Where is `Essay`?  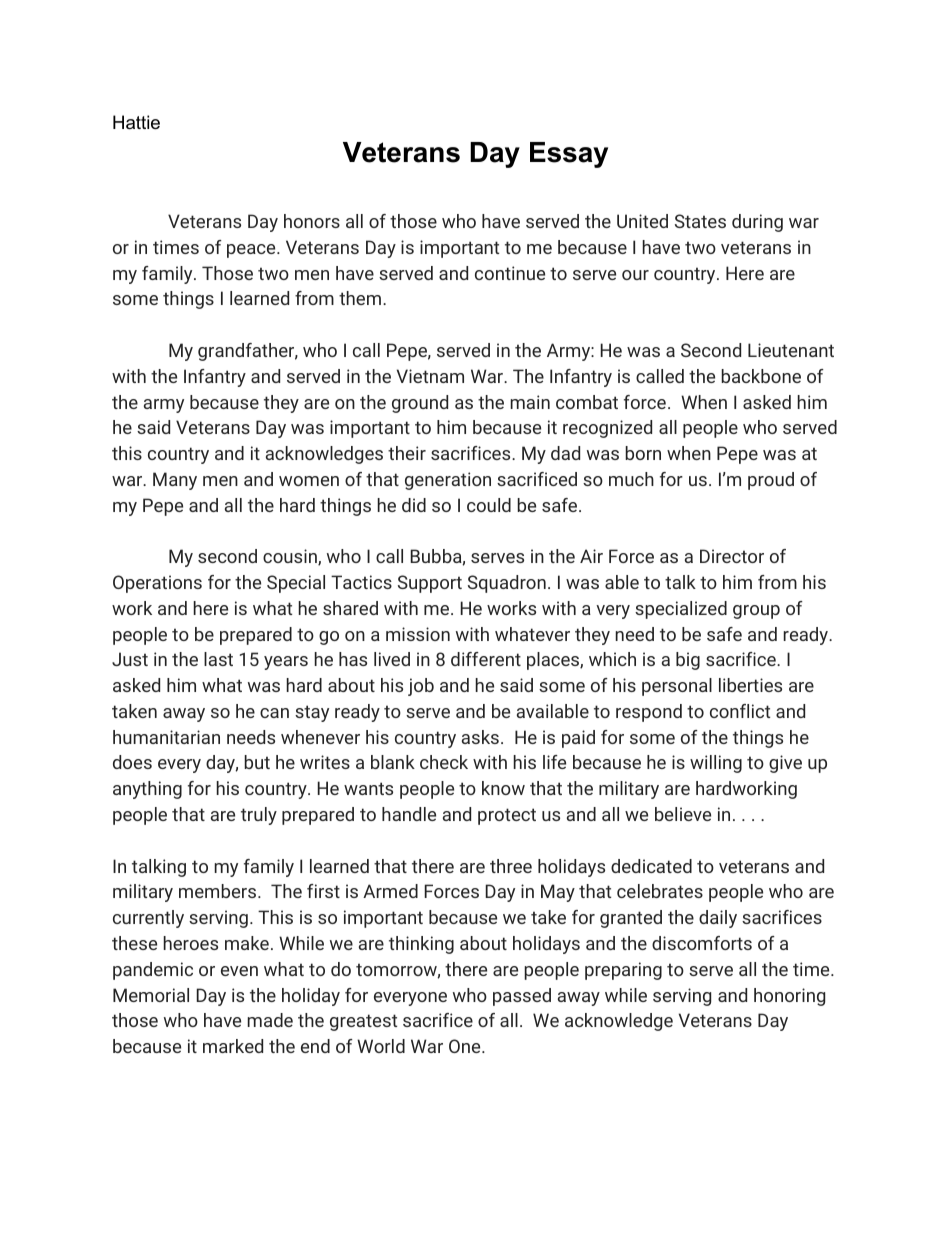
Essay is located at coordinates (569, 155).
